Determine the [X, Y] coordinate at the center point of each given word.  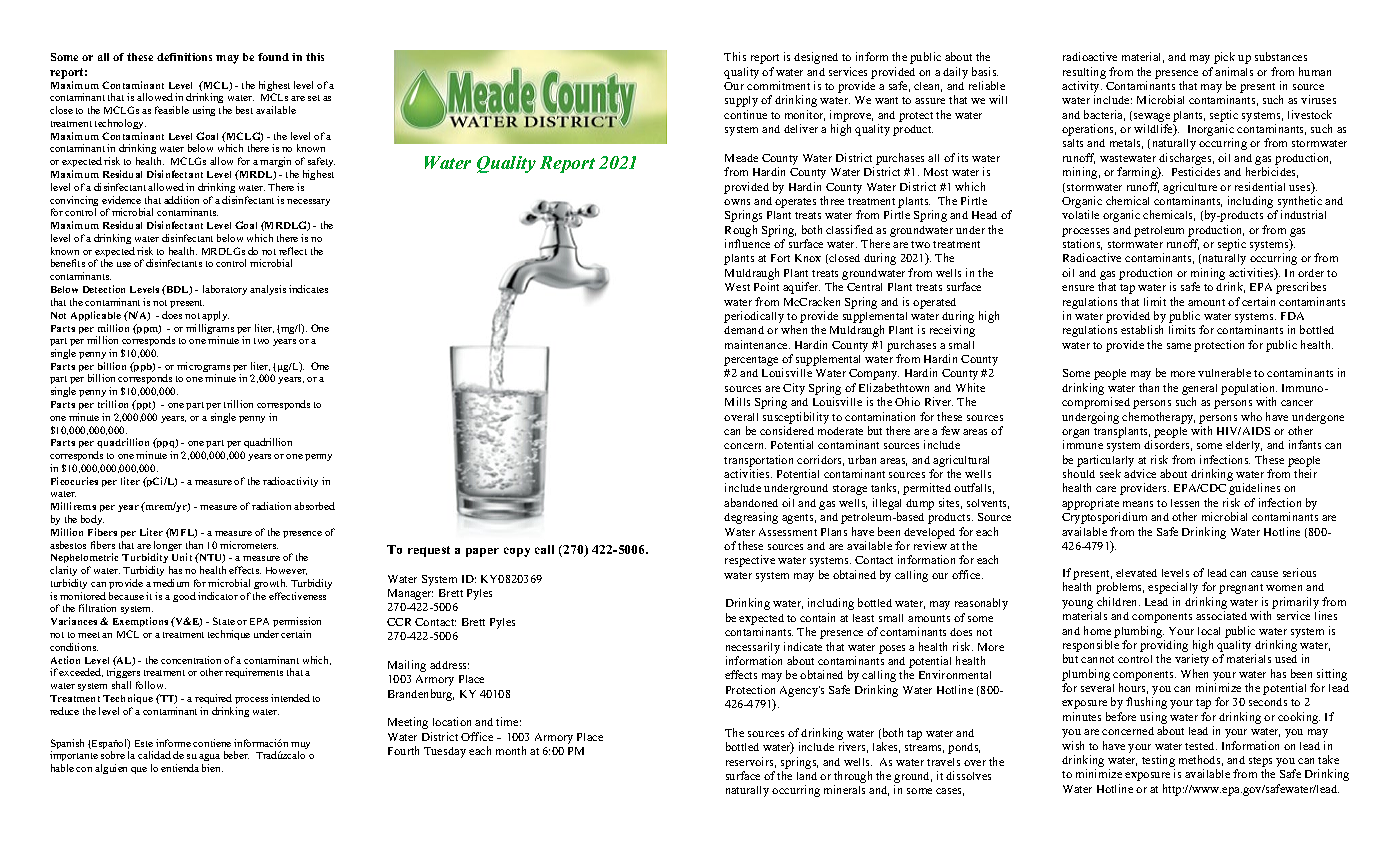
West [737, 287]
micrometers [249, 545]
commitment [778, 85]
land [807, 776]
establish [1142, 329]
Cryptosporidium [1104, 518]
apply [215, 316]
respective [750, 561]
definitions [184, 57]
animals [1234, 71]
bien [212, 768]
